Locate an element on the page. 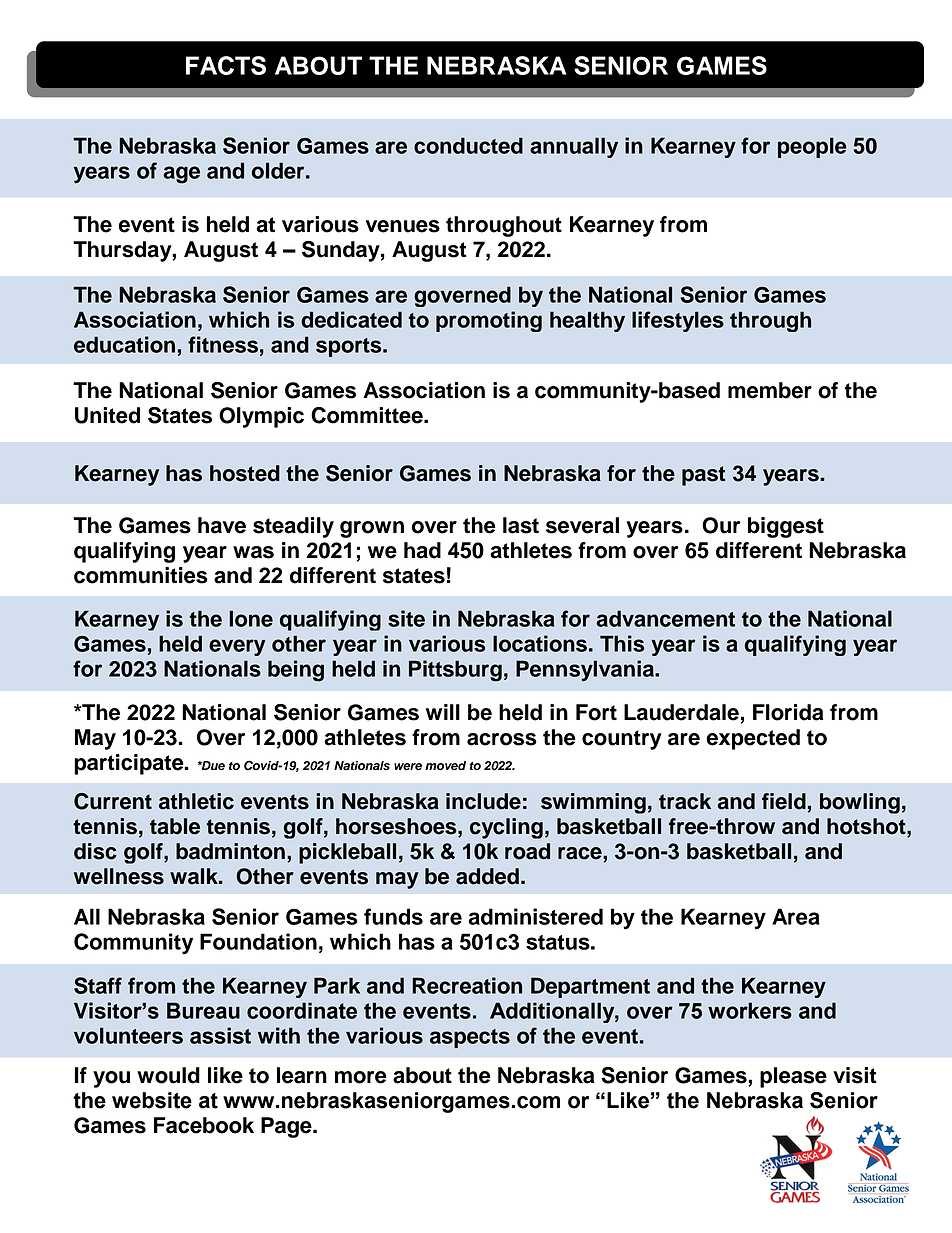 The width and height of the image is (952, 1233). expected is located at coordinates (753, 739).
